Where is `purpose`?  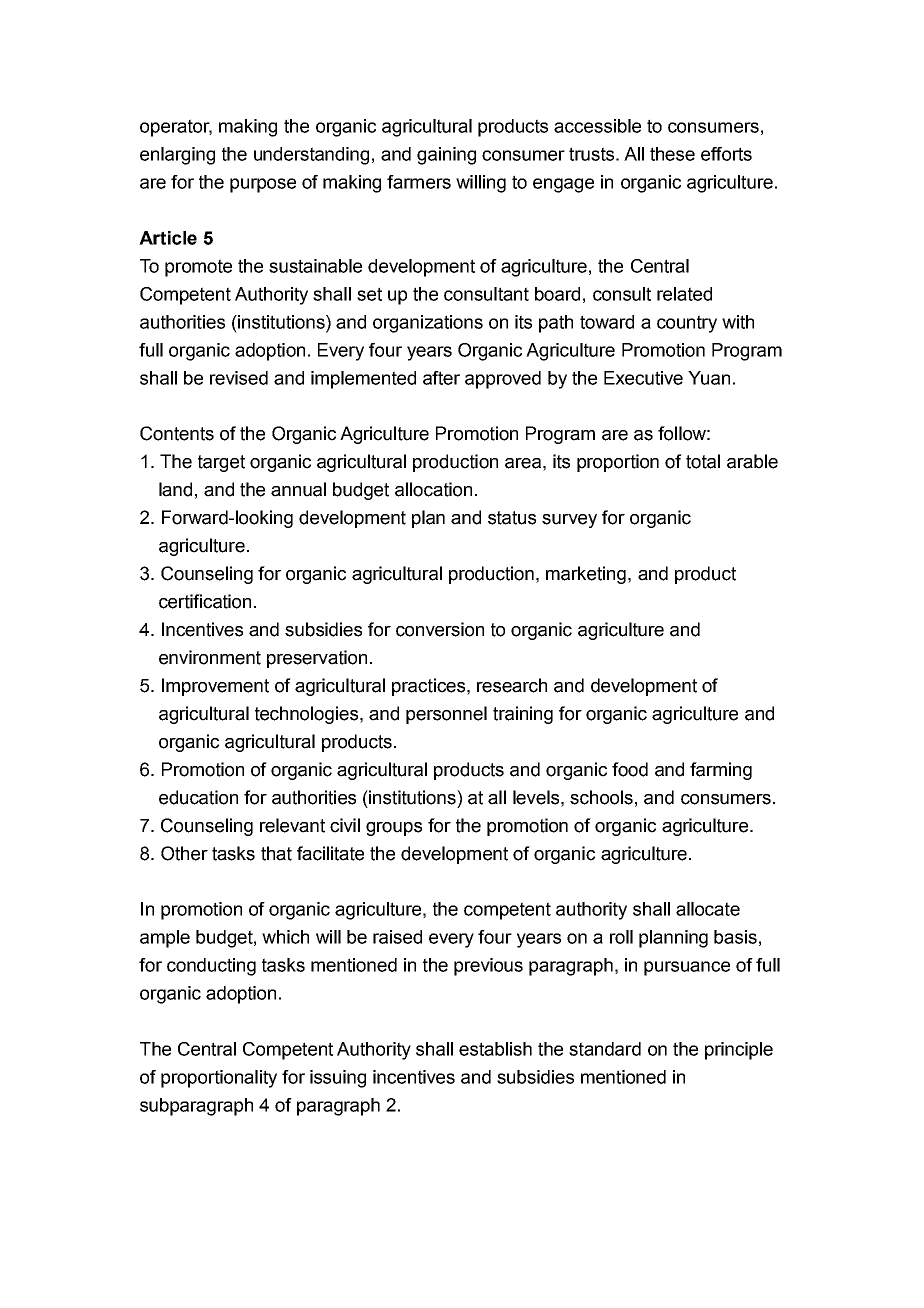
purpose is located at coordinates (263, 185).
